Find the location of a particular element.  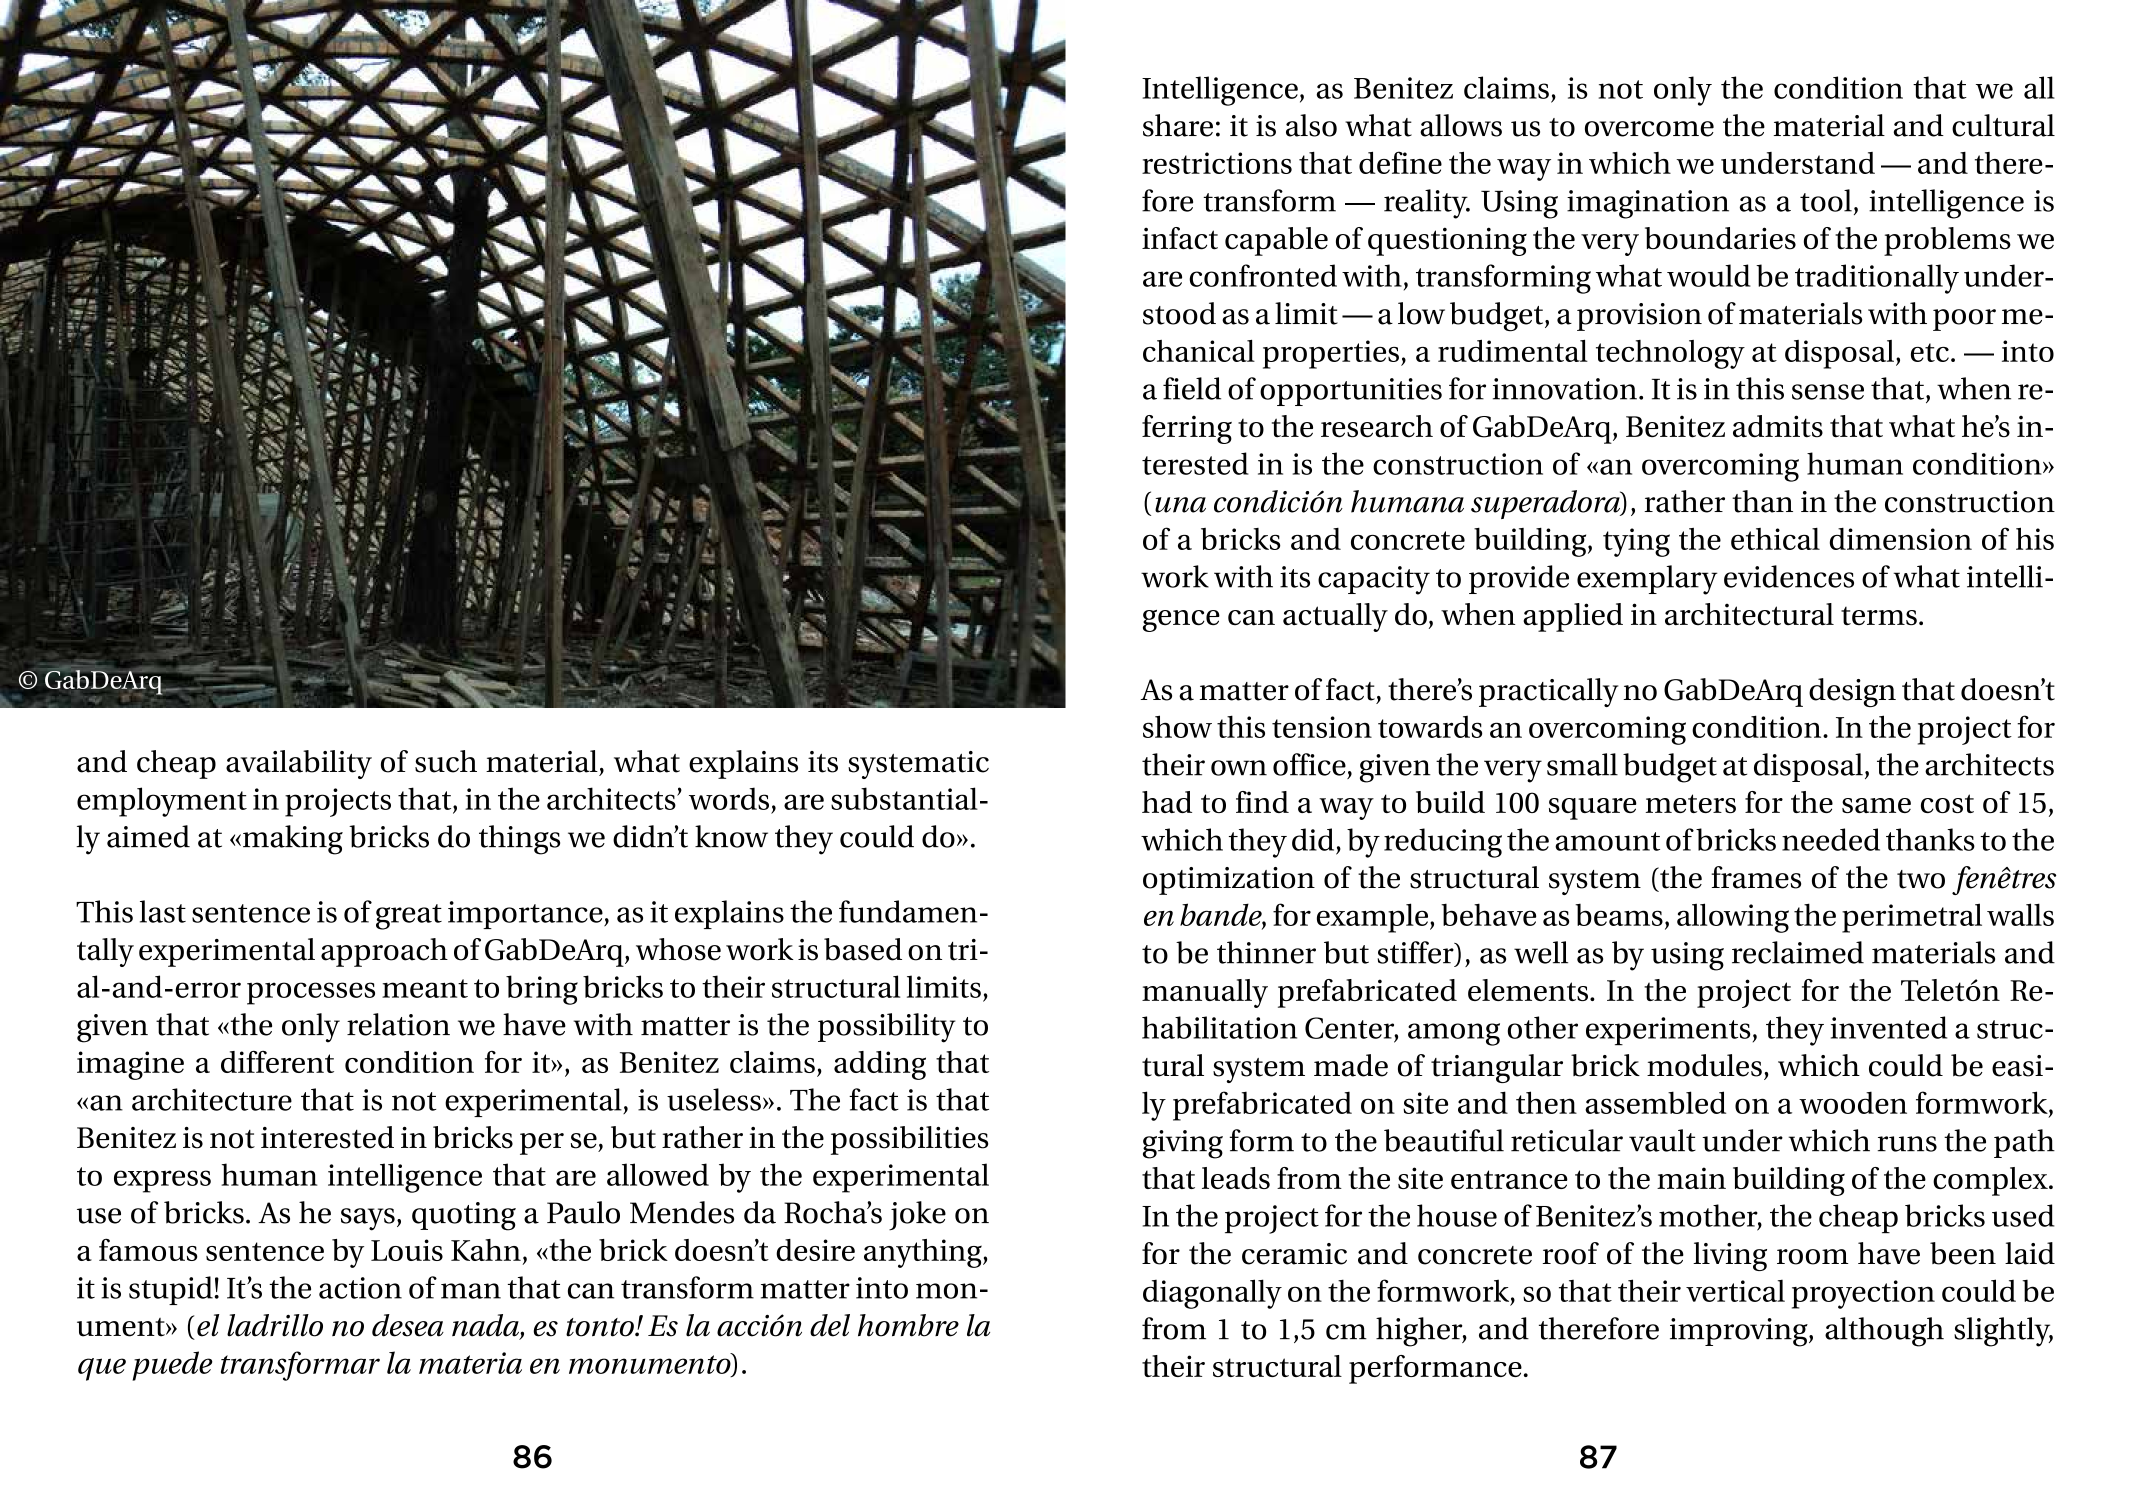

restrictions is located at coordinates (1217, 163).
